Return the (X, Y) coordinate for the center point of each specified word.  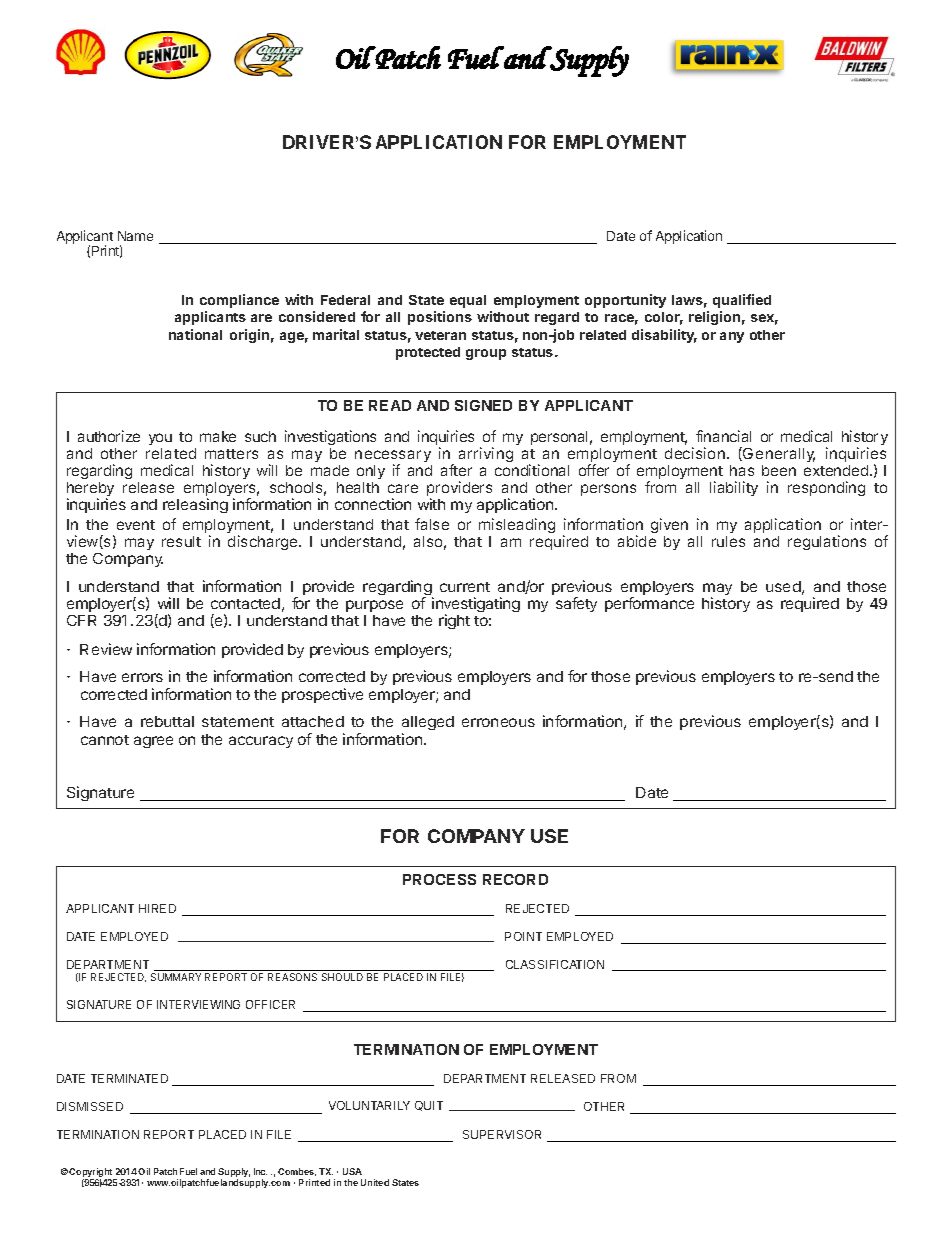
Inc (260, 1171)
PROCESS (439, 879)
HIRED (157, 908)
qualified (742, 301)
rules (728, 541)
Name (135, 236)
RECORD (515, 879)
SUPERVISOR (502, 1134)
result (181, 541)
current (465, 587)
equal (468, 301)
